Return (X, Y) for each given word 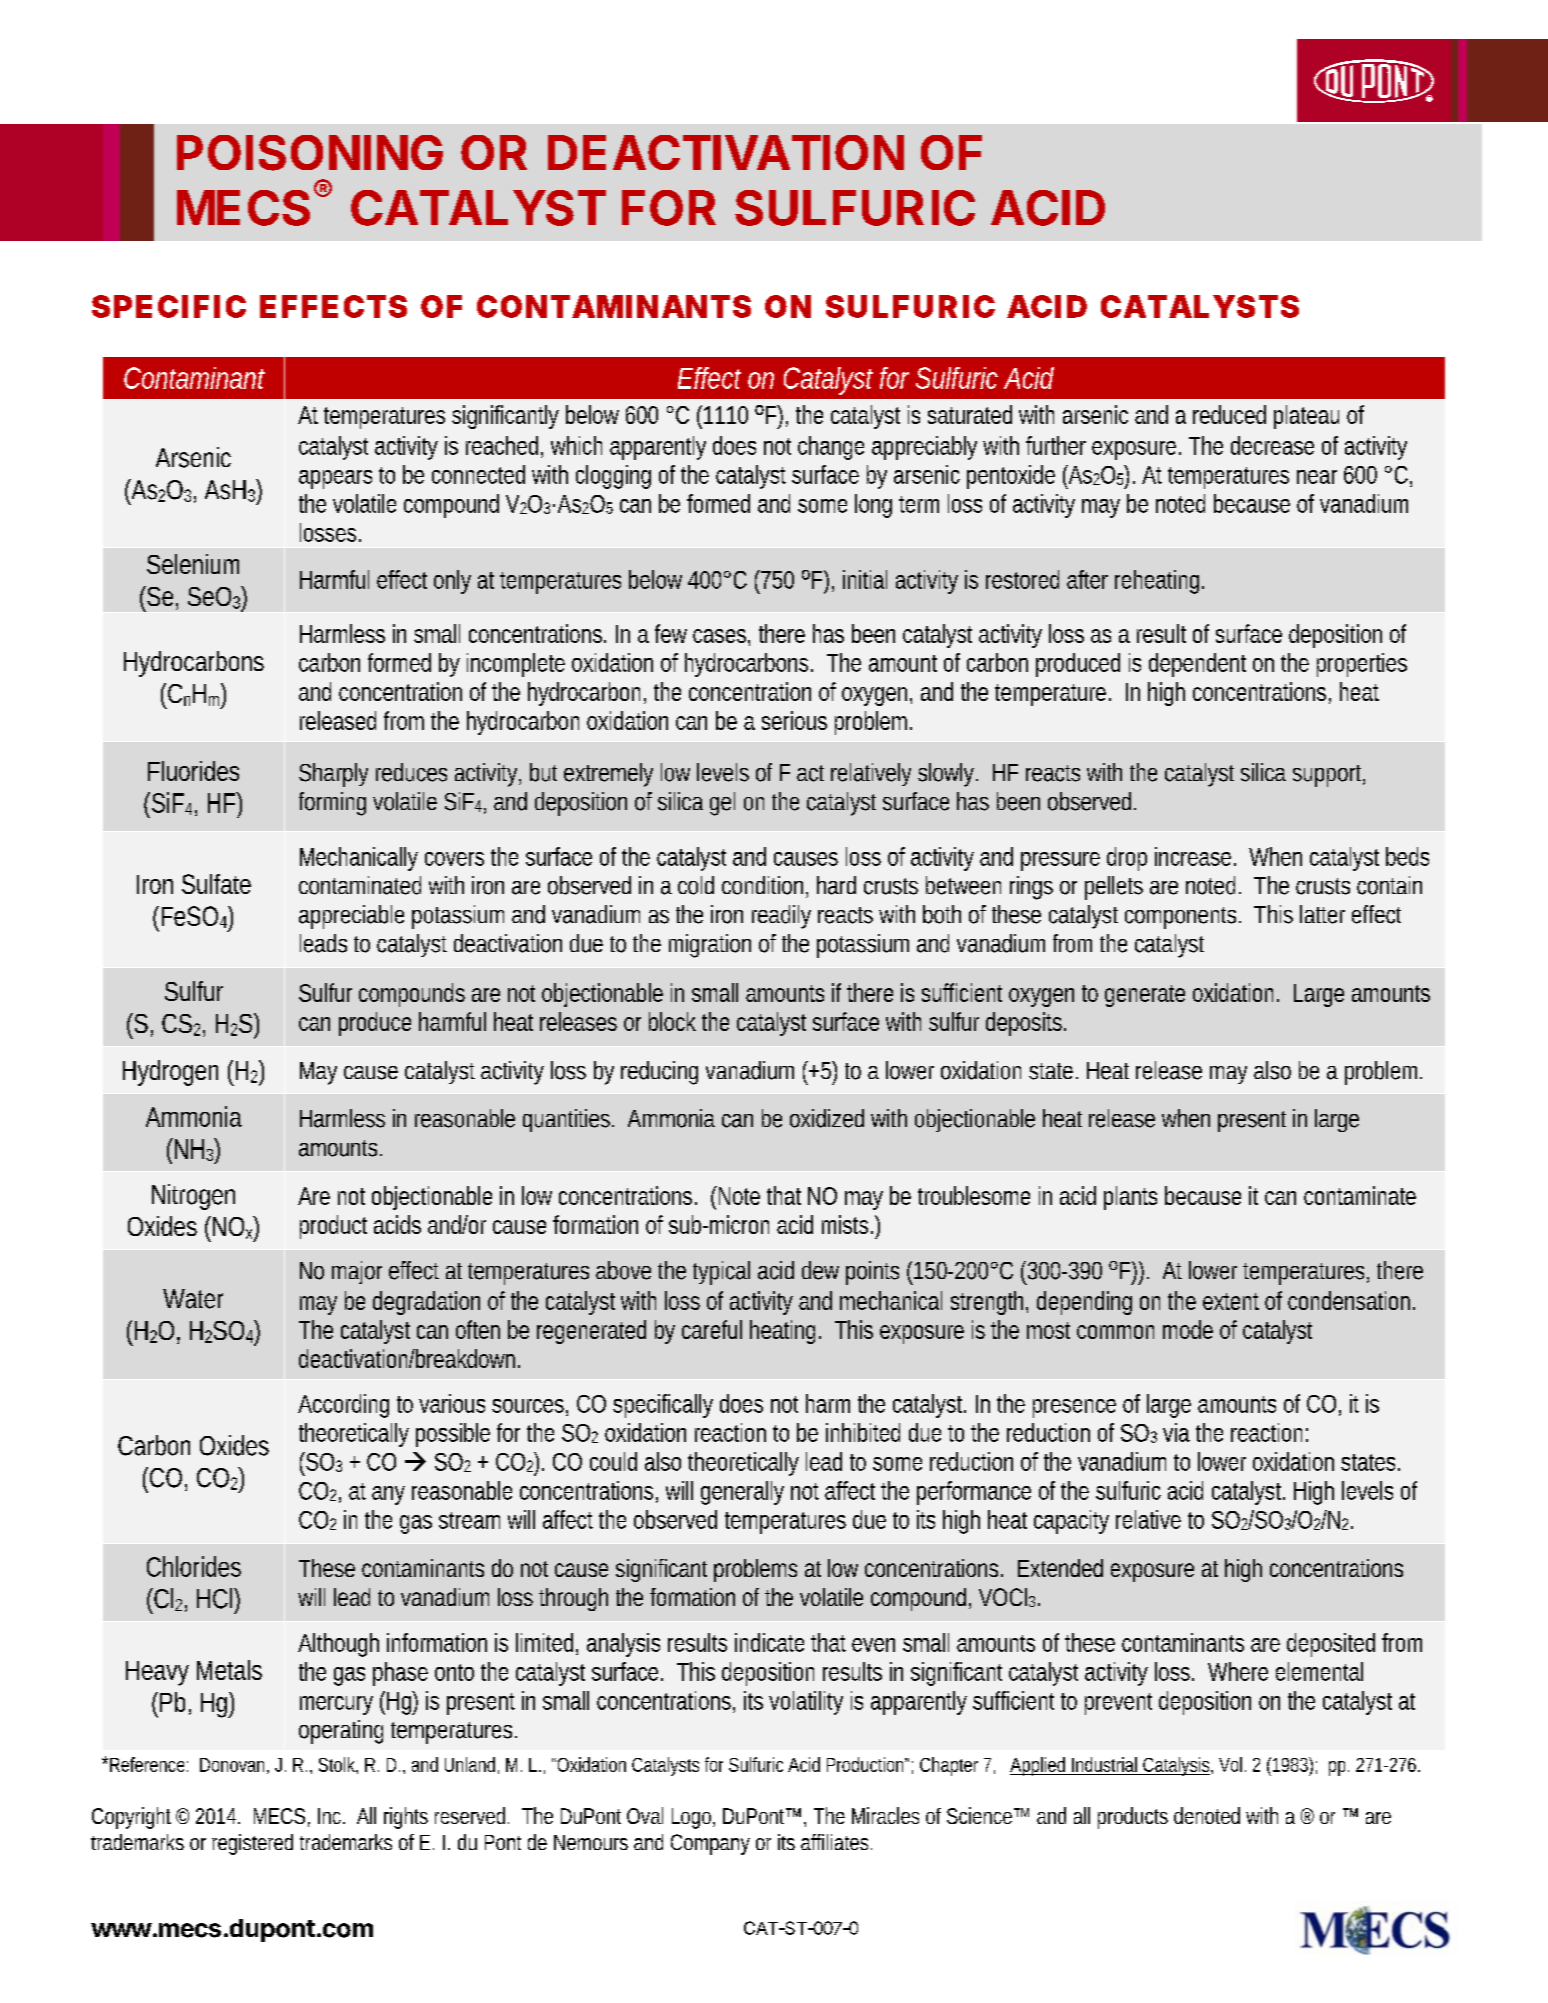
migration (710, 946)
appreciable (351, 917)
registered (252, 1844)
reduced (1229, 414)
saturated (970, 414)
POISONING (310, 153)
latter (1322, 914)
